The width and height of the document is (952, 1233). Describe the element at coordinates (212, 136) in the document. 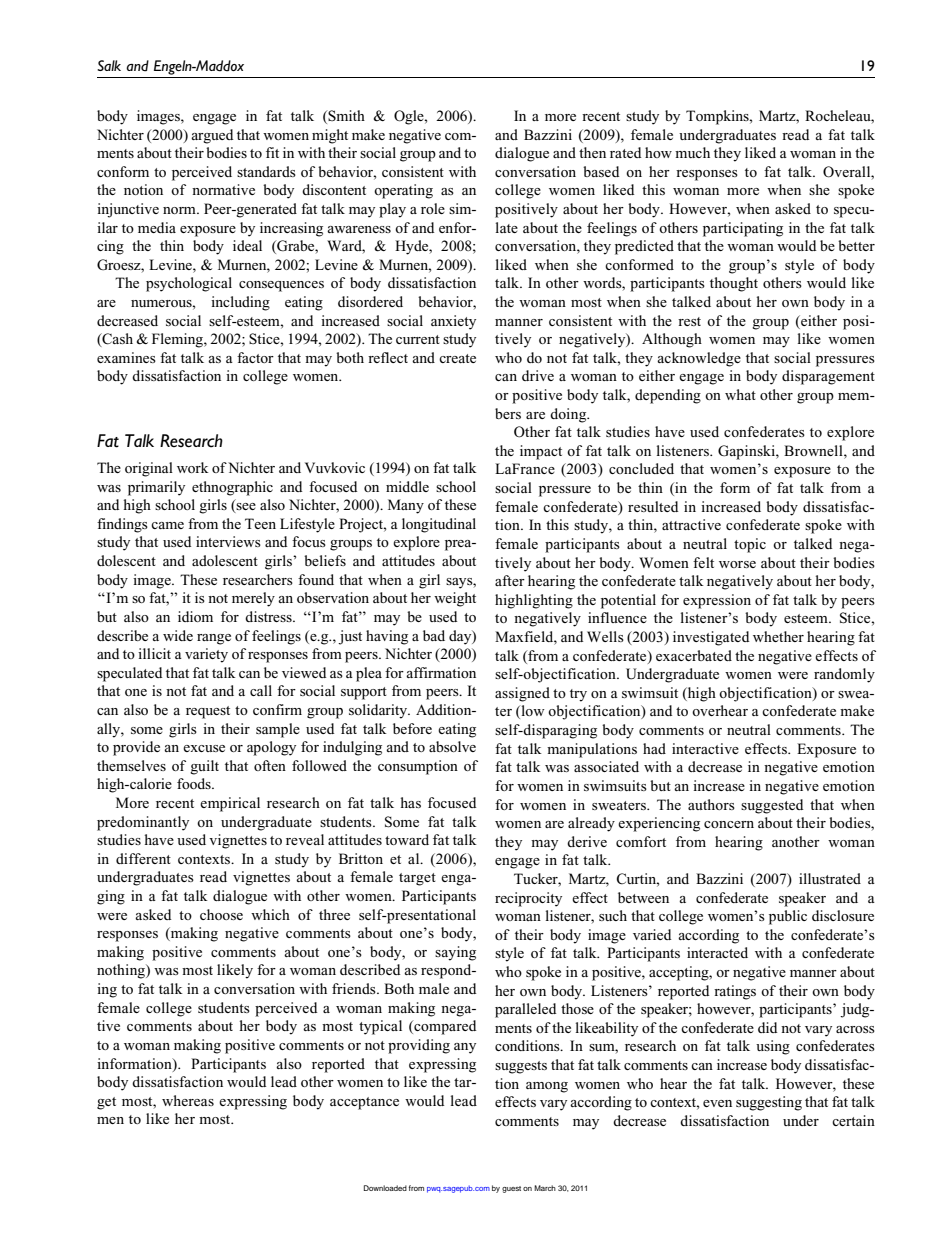

I see `argued` at that location.
